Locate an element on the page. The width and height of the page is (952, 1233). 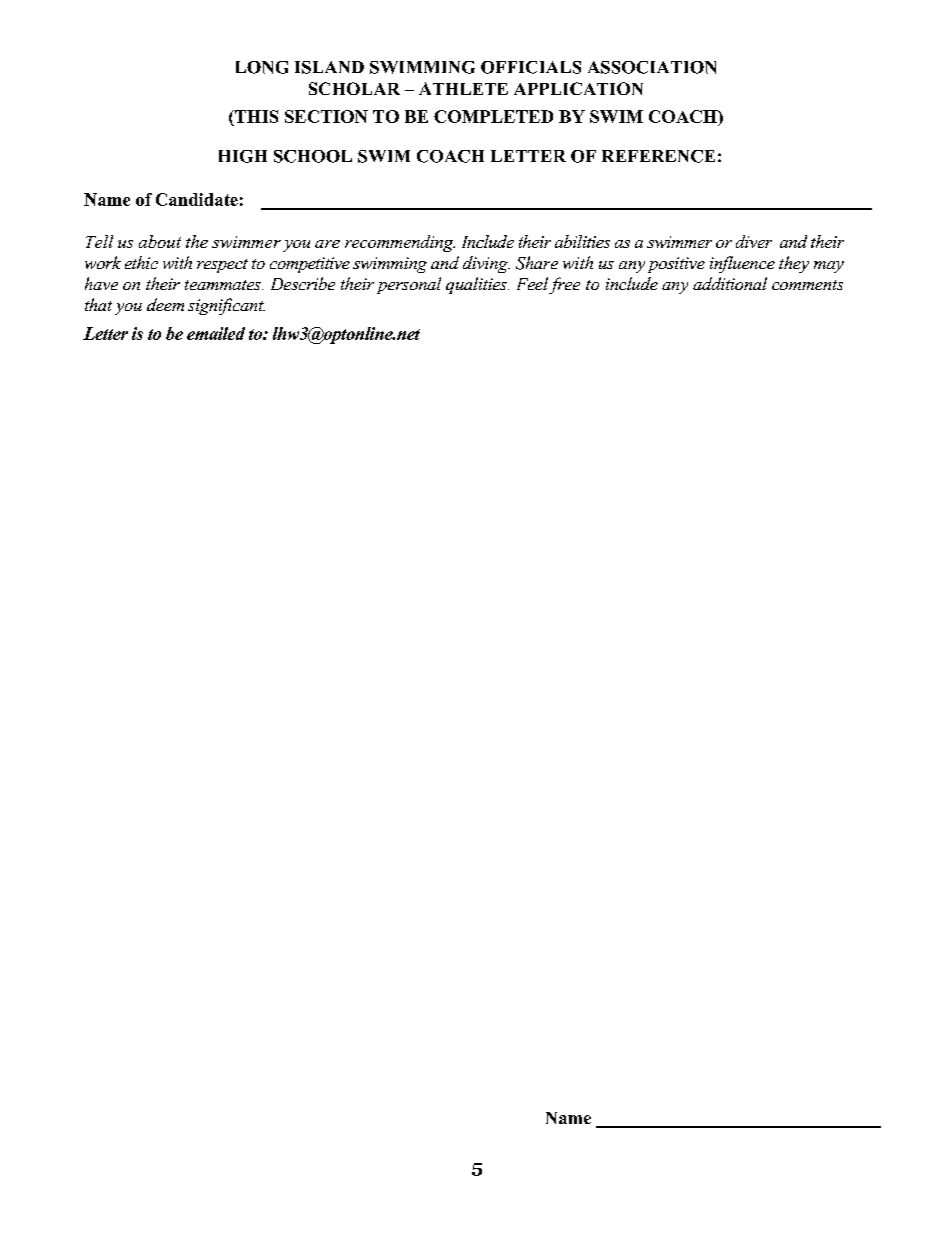
emailed is located at coordinates (216, 333).
